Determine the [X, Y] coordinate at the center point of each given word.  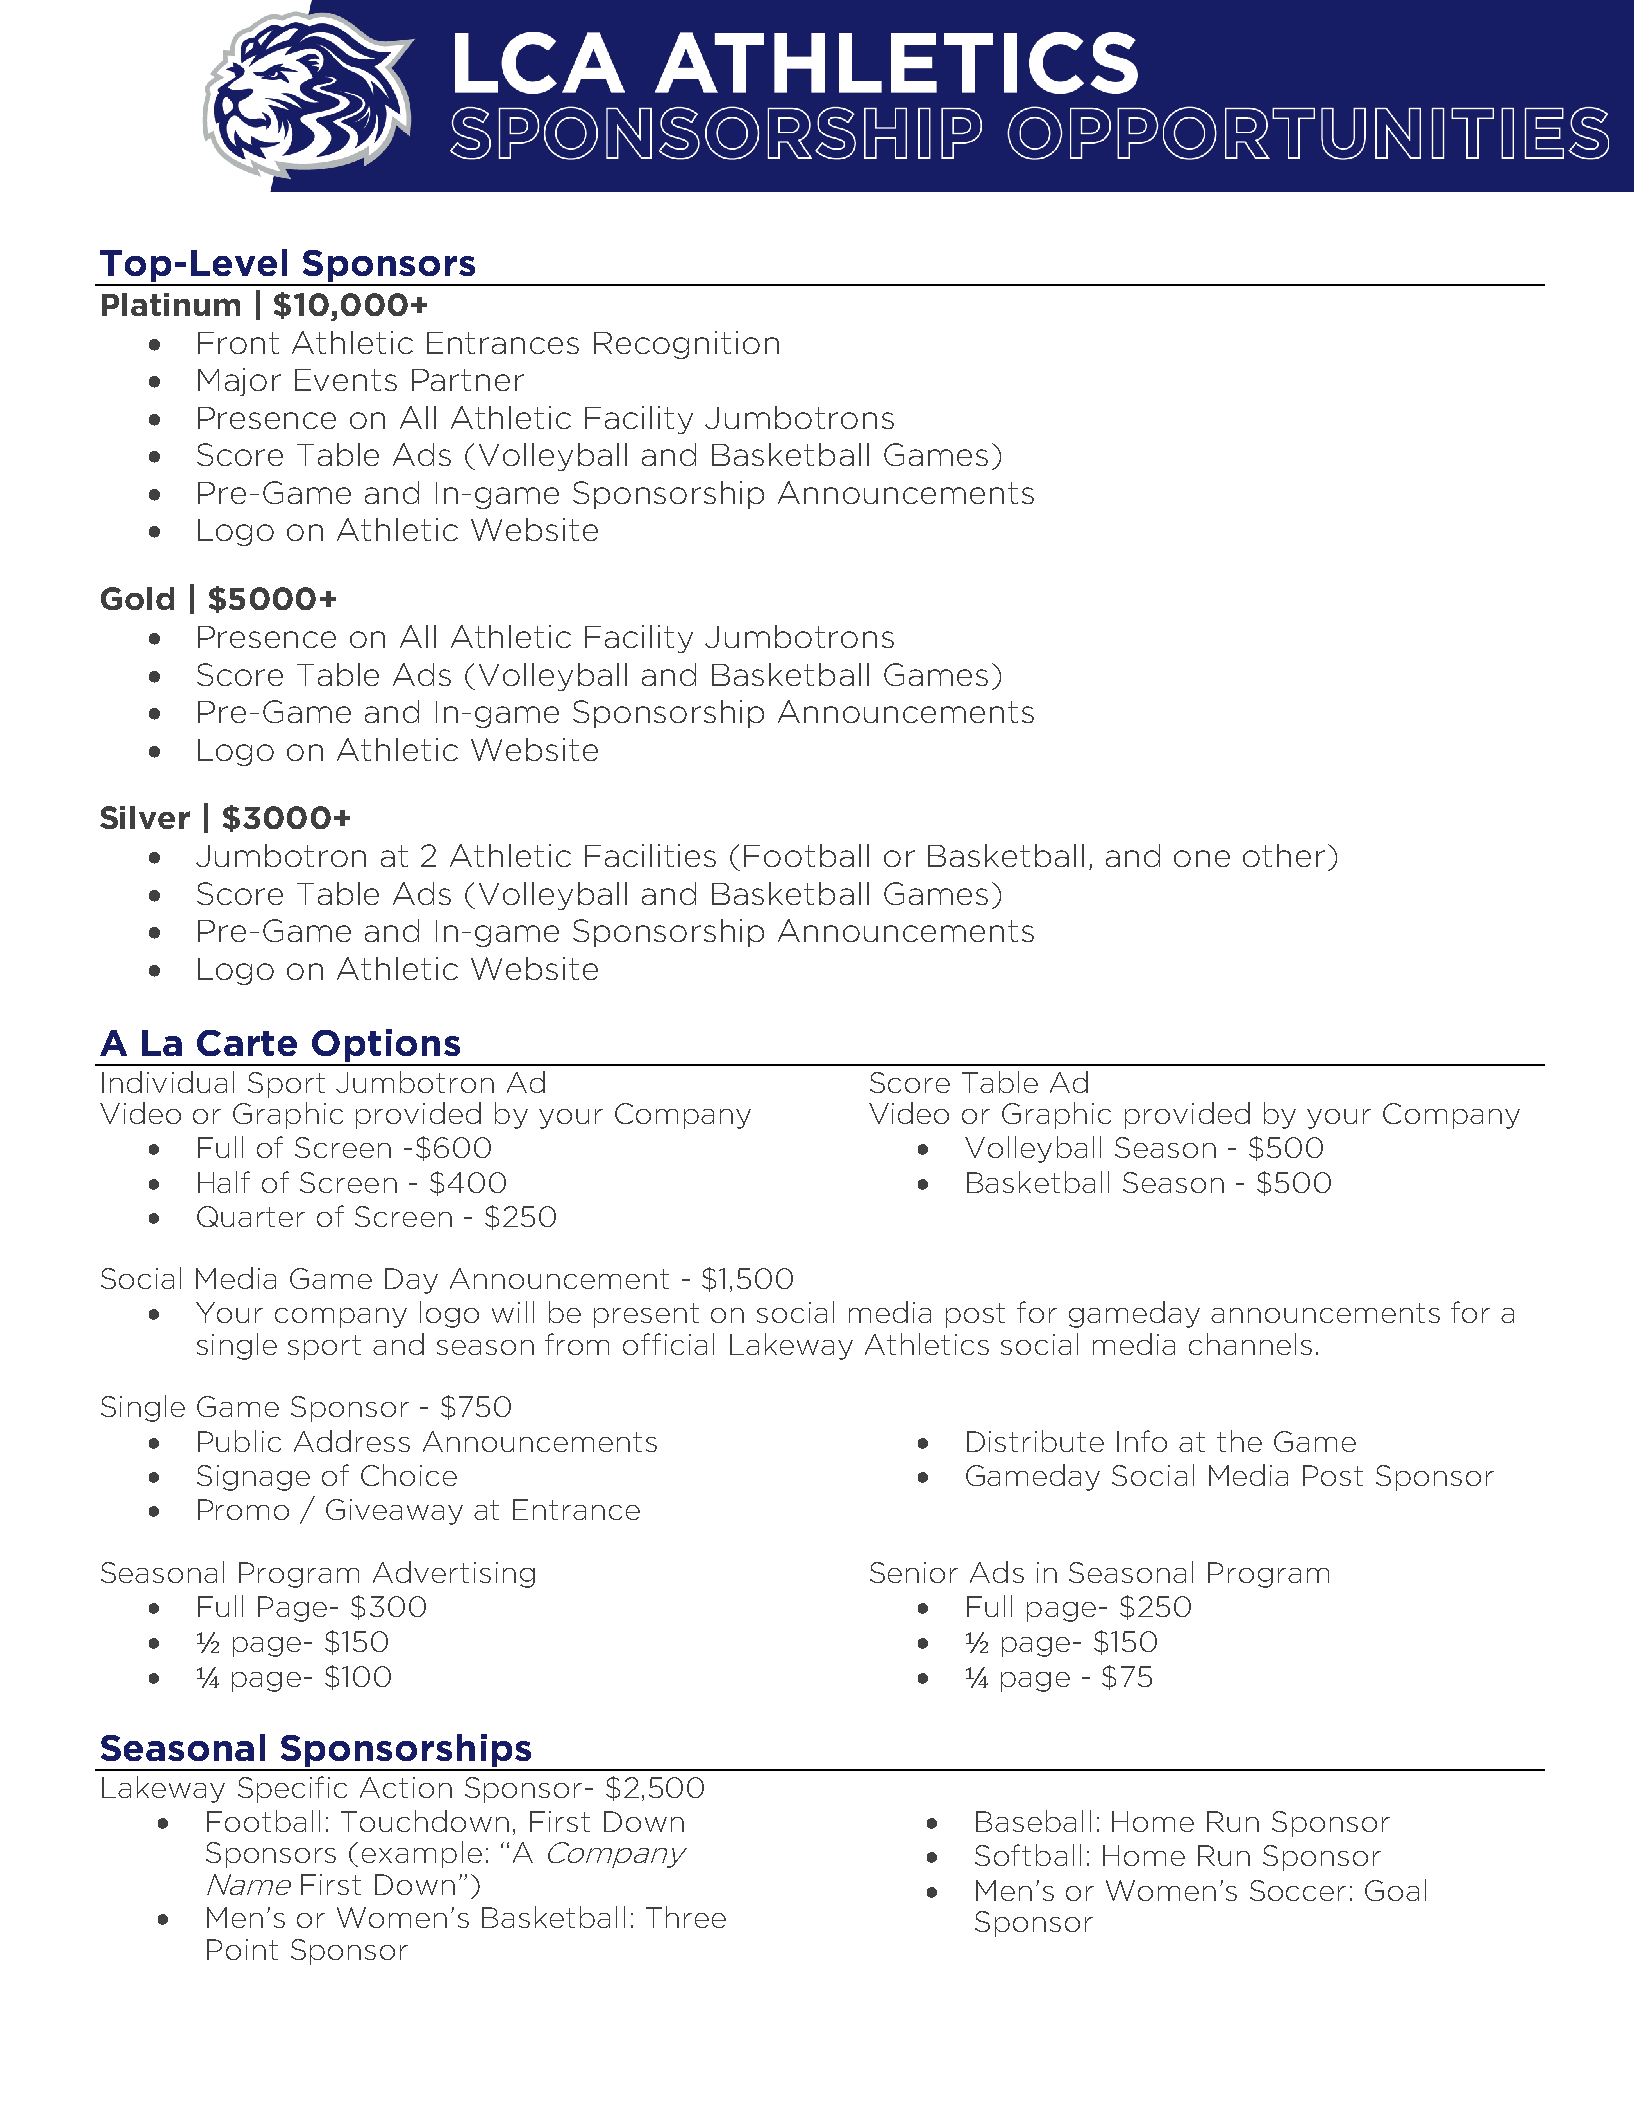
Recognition [686, 345]
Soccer [1298, 1890]
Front [238, 343]
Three [686, 1917]
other [1284, 855]
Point [242, 1949]
